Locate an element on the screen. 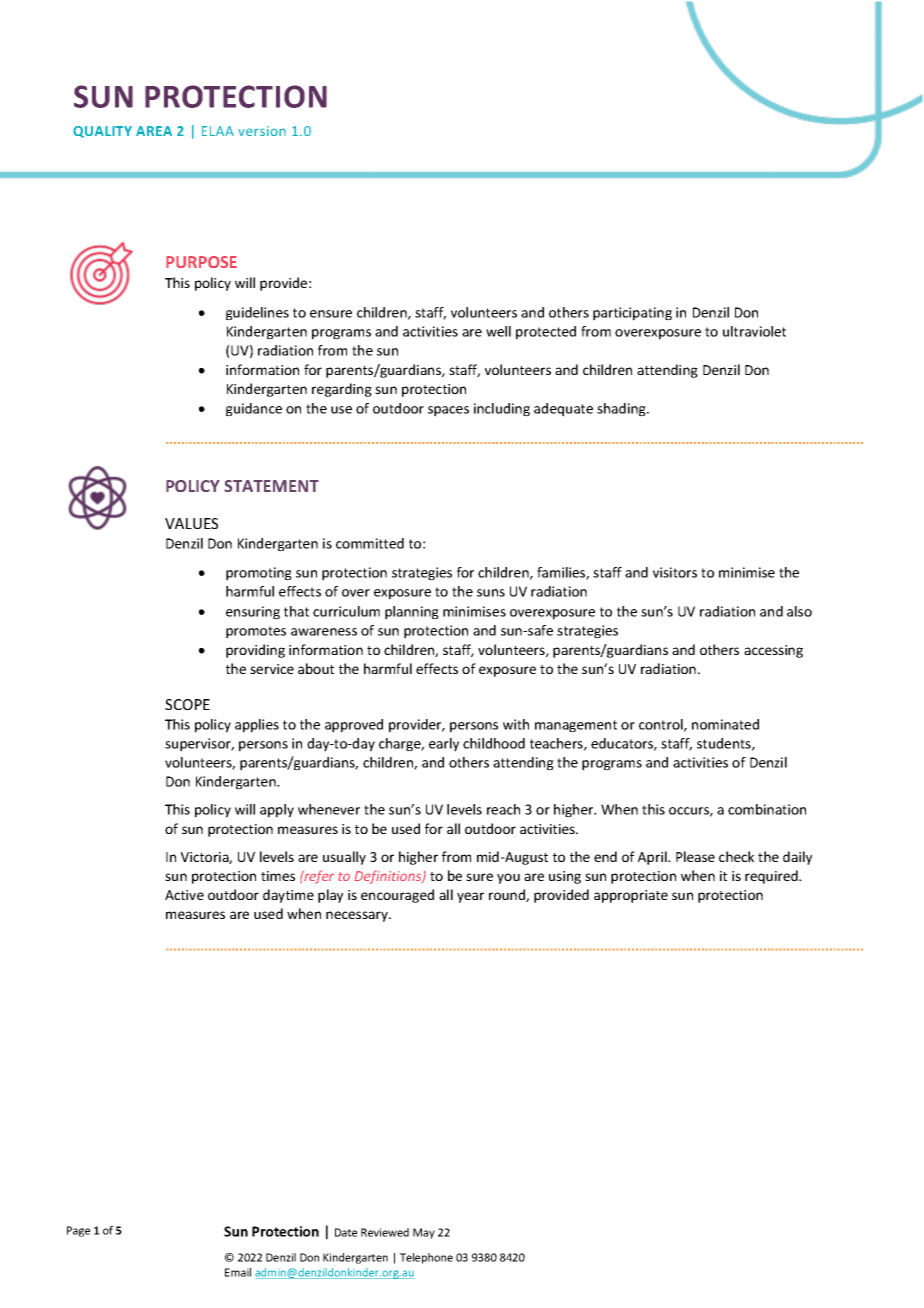  version is located at coordinates (262, 131).
